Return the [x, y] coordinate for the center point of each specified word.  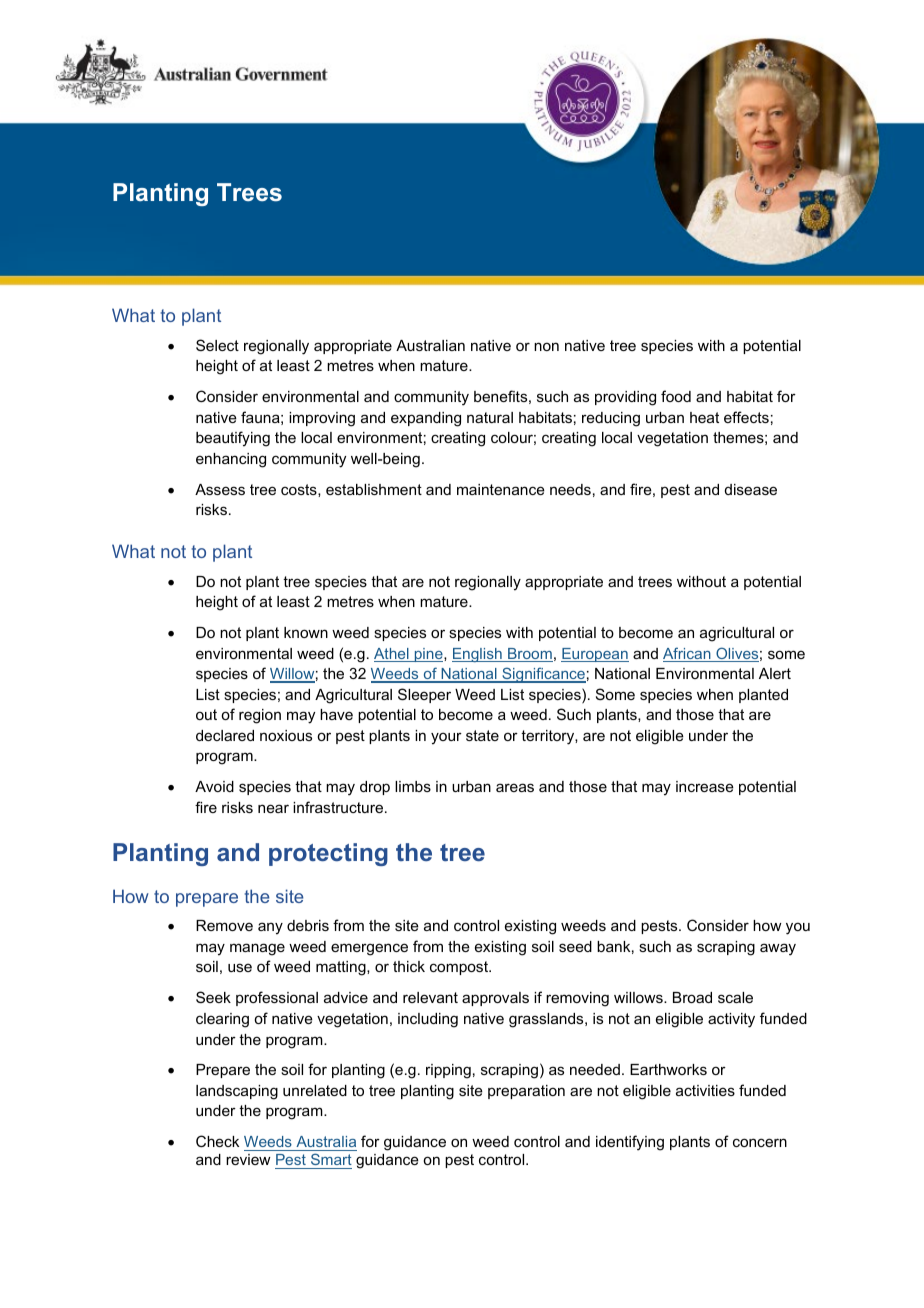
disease [751, 489]
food [676, 396]
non [546, 346]
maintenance [501, 489]
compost [460, 968]
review [248, 1159]
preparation [526, 1092]
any [270, 928]
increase [705, 786]
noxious [286, 735]
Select [217, 345]
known [306, 632]
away [778, 949]
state [482, 735]
